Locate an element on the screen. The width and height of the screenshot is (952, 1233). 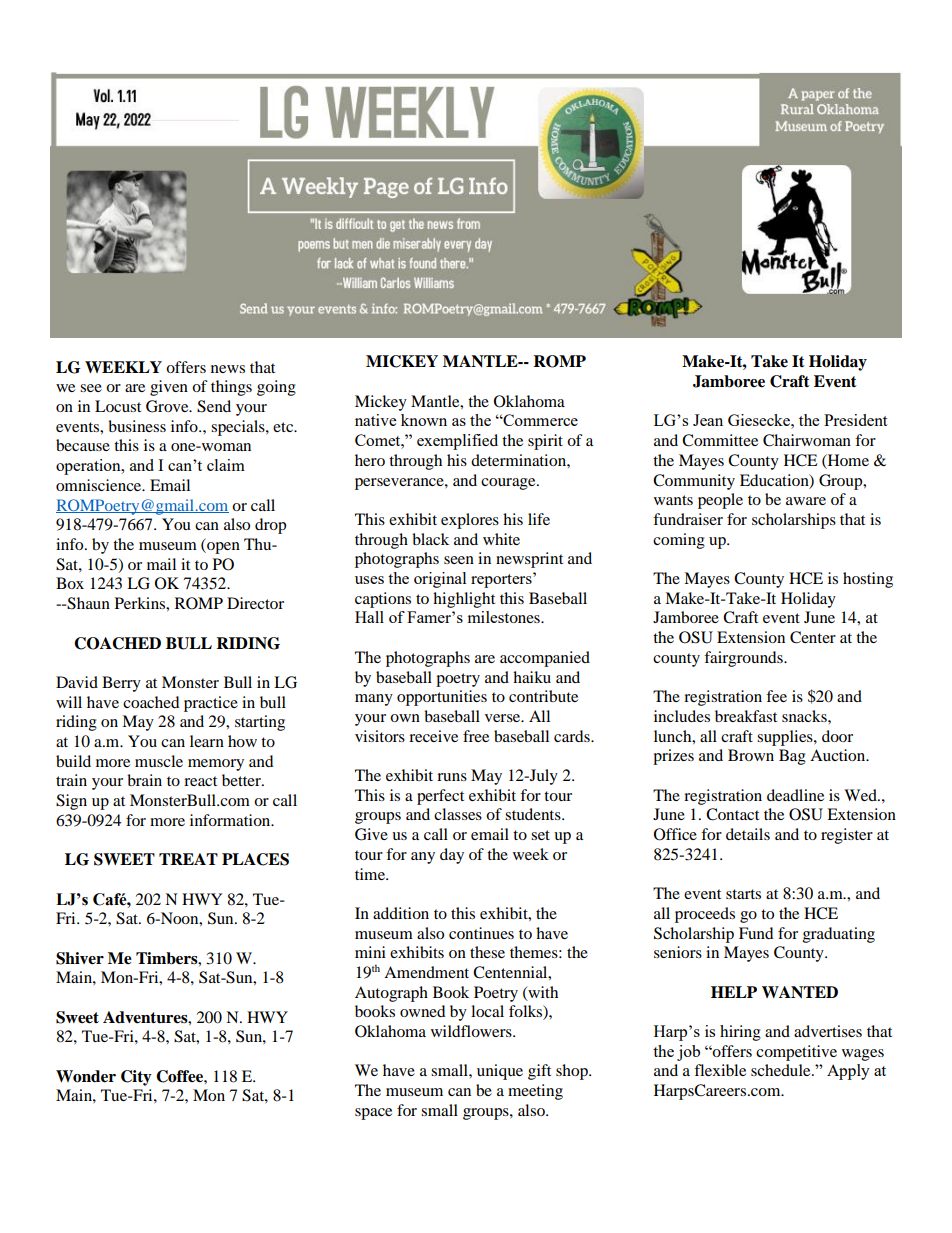
Grove is located at coordinates (168, 406).
